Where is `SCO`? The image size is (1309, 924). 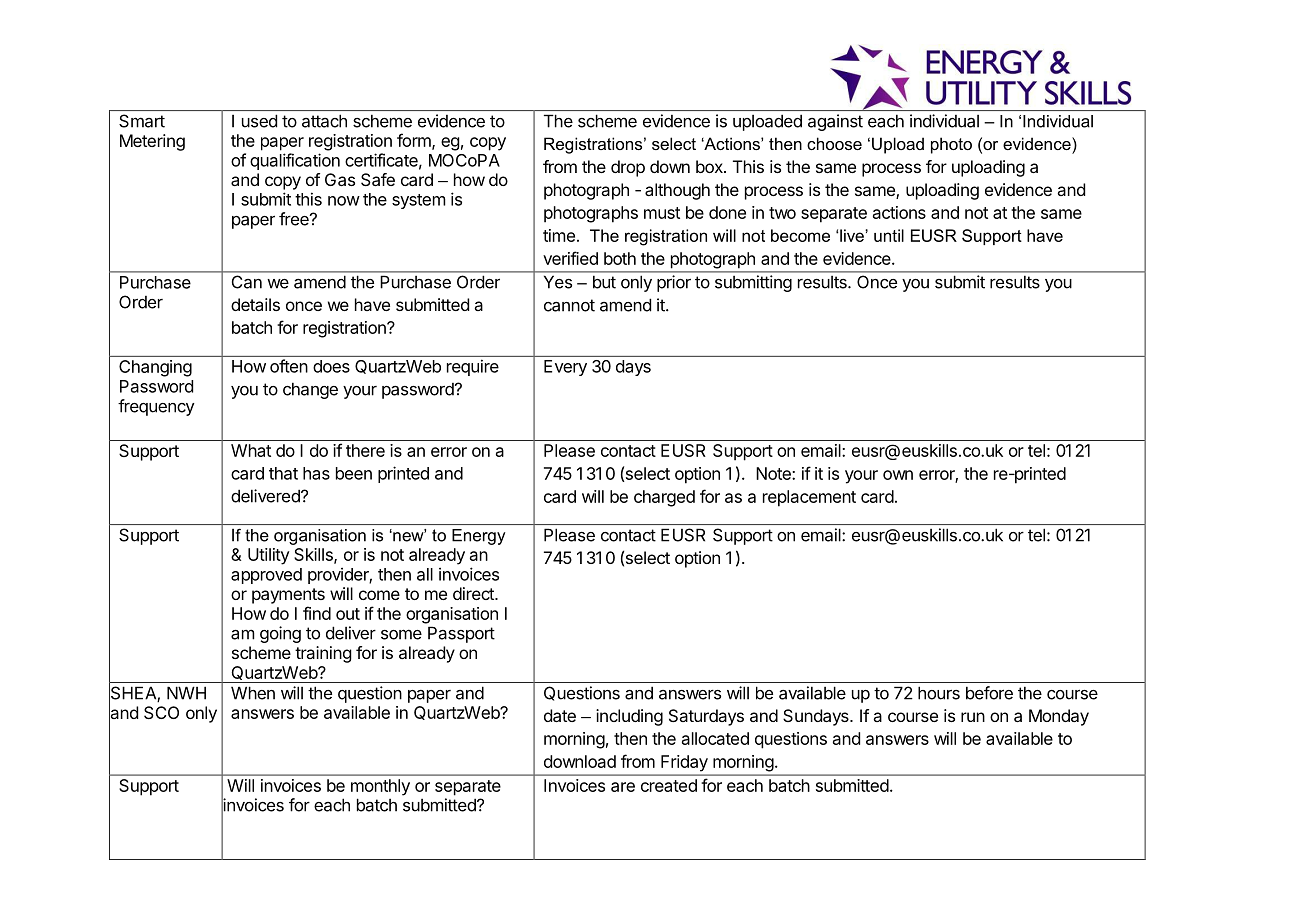 SCO is located at coordinates (161, 712).
